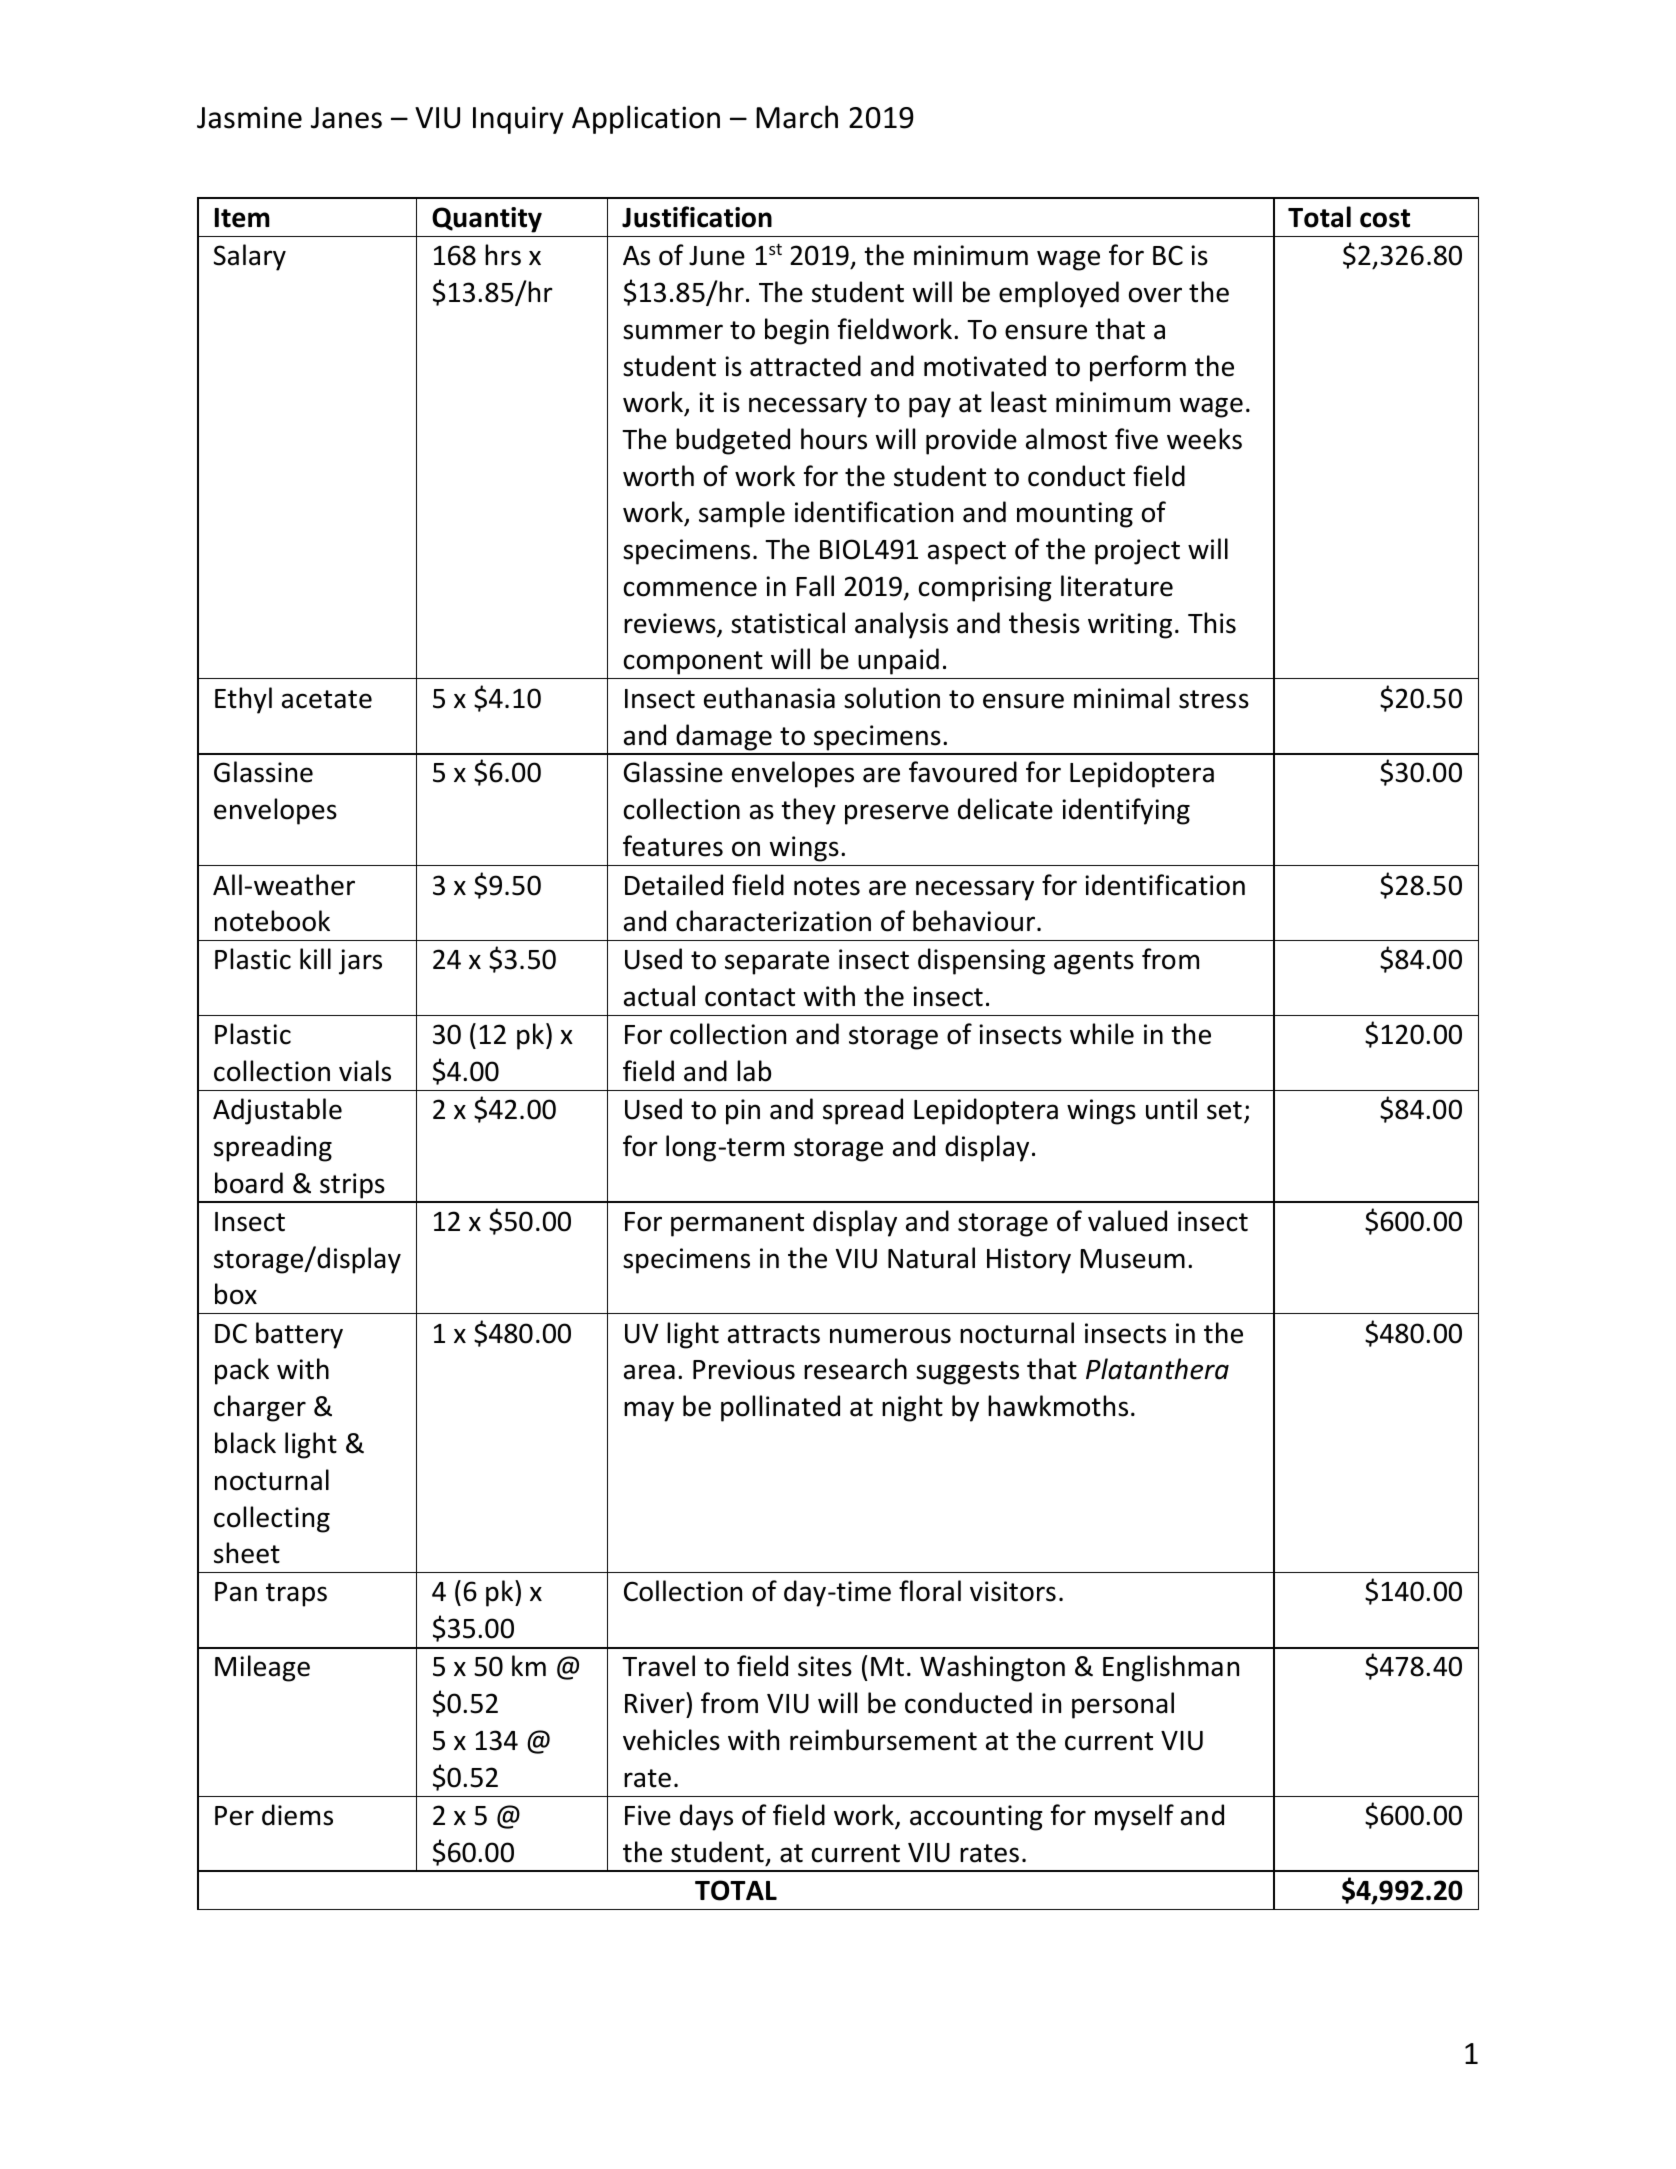 The width and height of the screenshot is (1676, 2169). Describe the element at coordinates (815, 586) in the screenshot. I see `Fall` at that location.
